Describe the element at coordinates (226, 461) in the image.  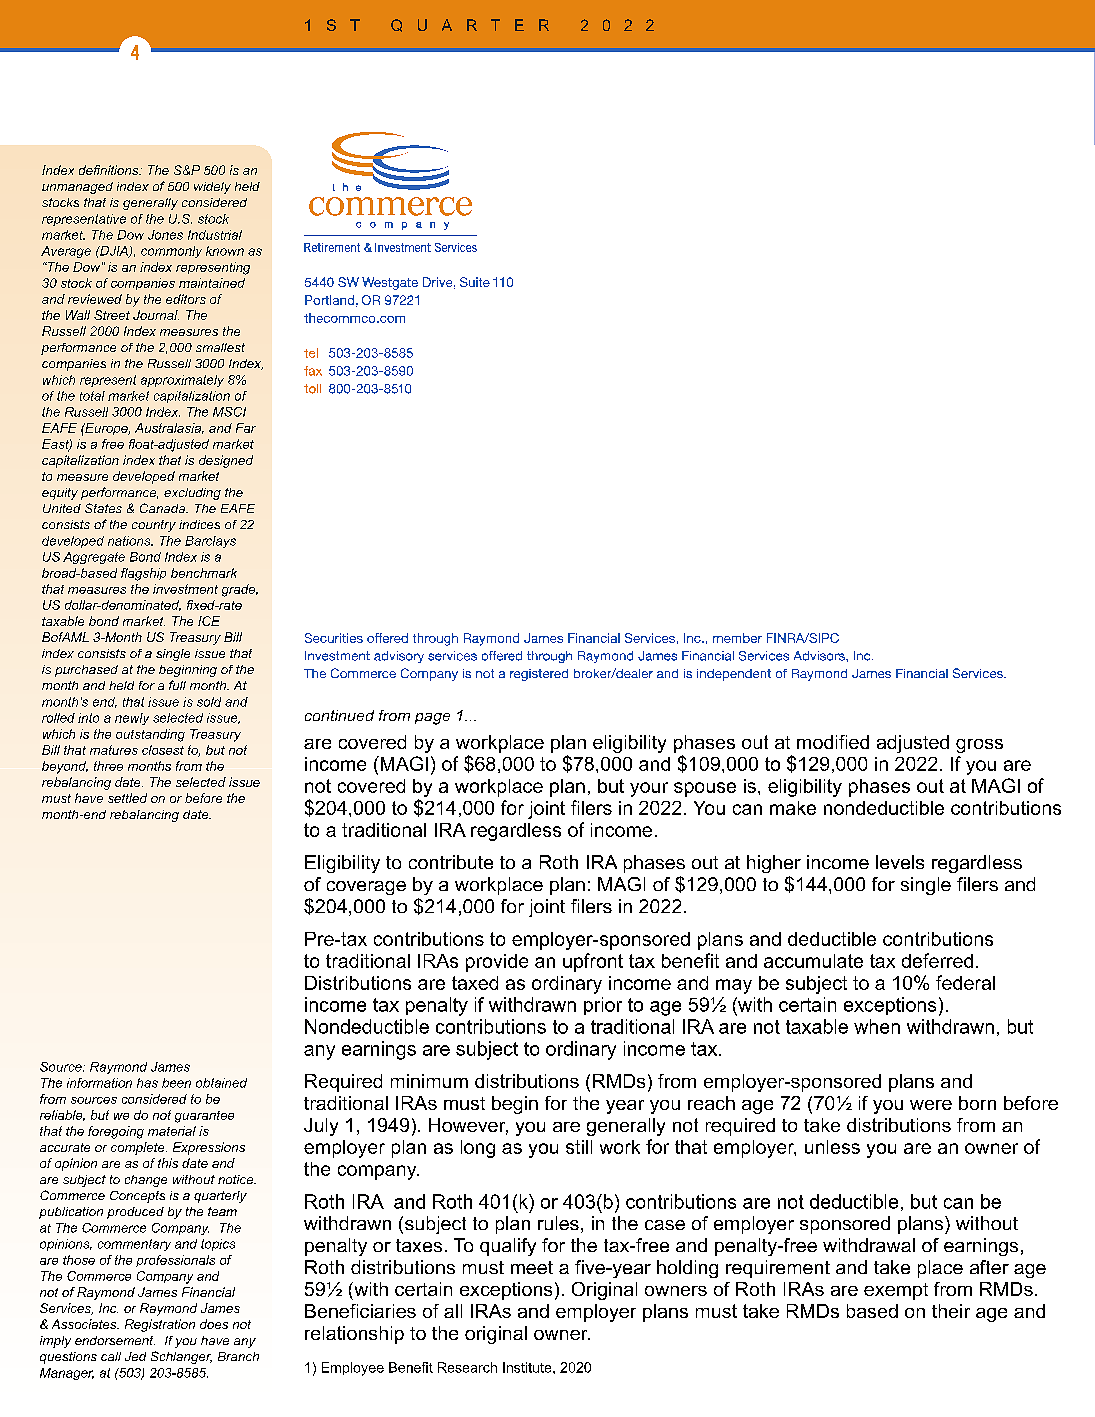
I see `designed` at that location.
